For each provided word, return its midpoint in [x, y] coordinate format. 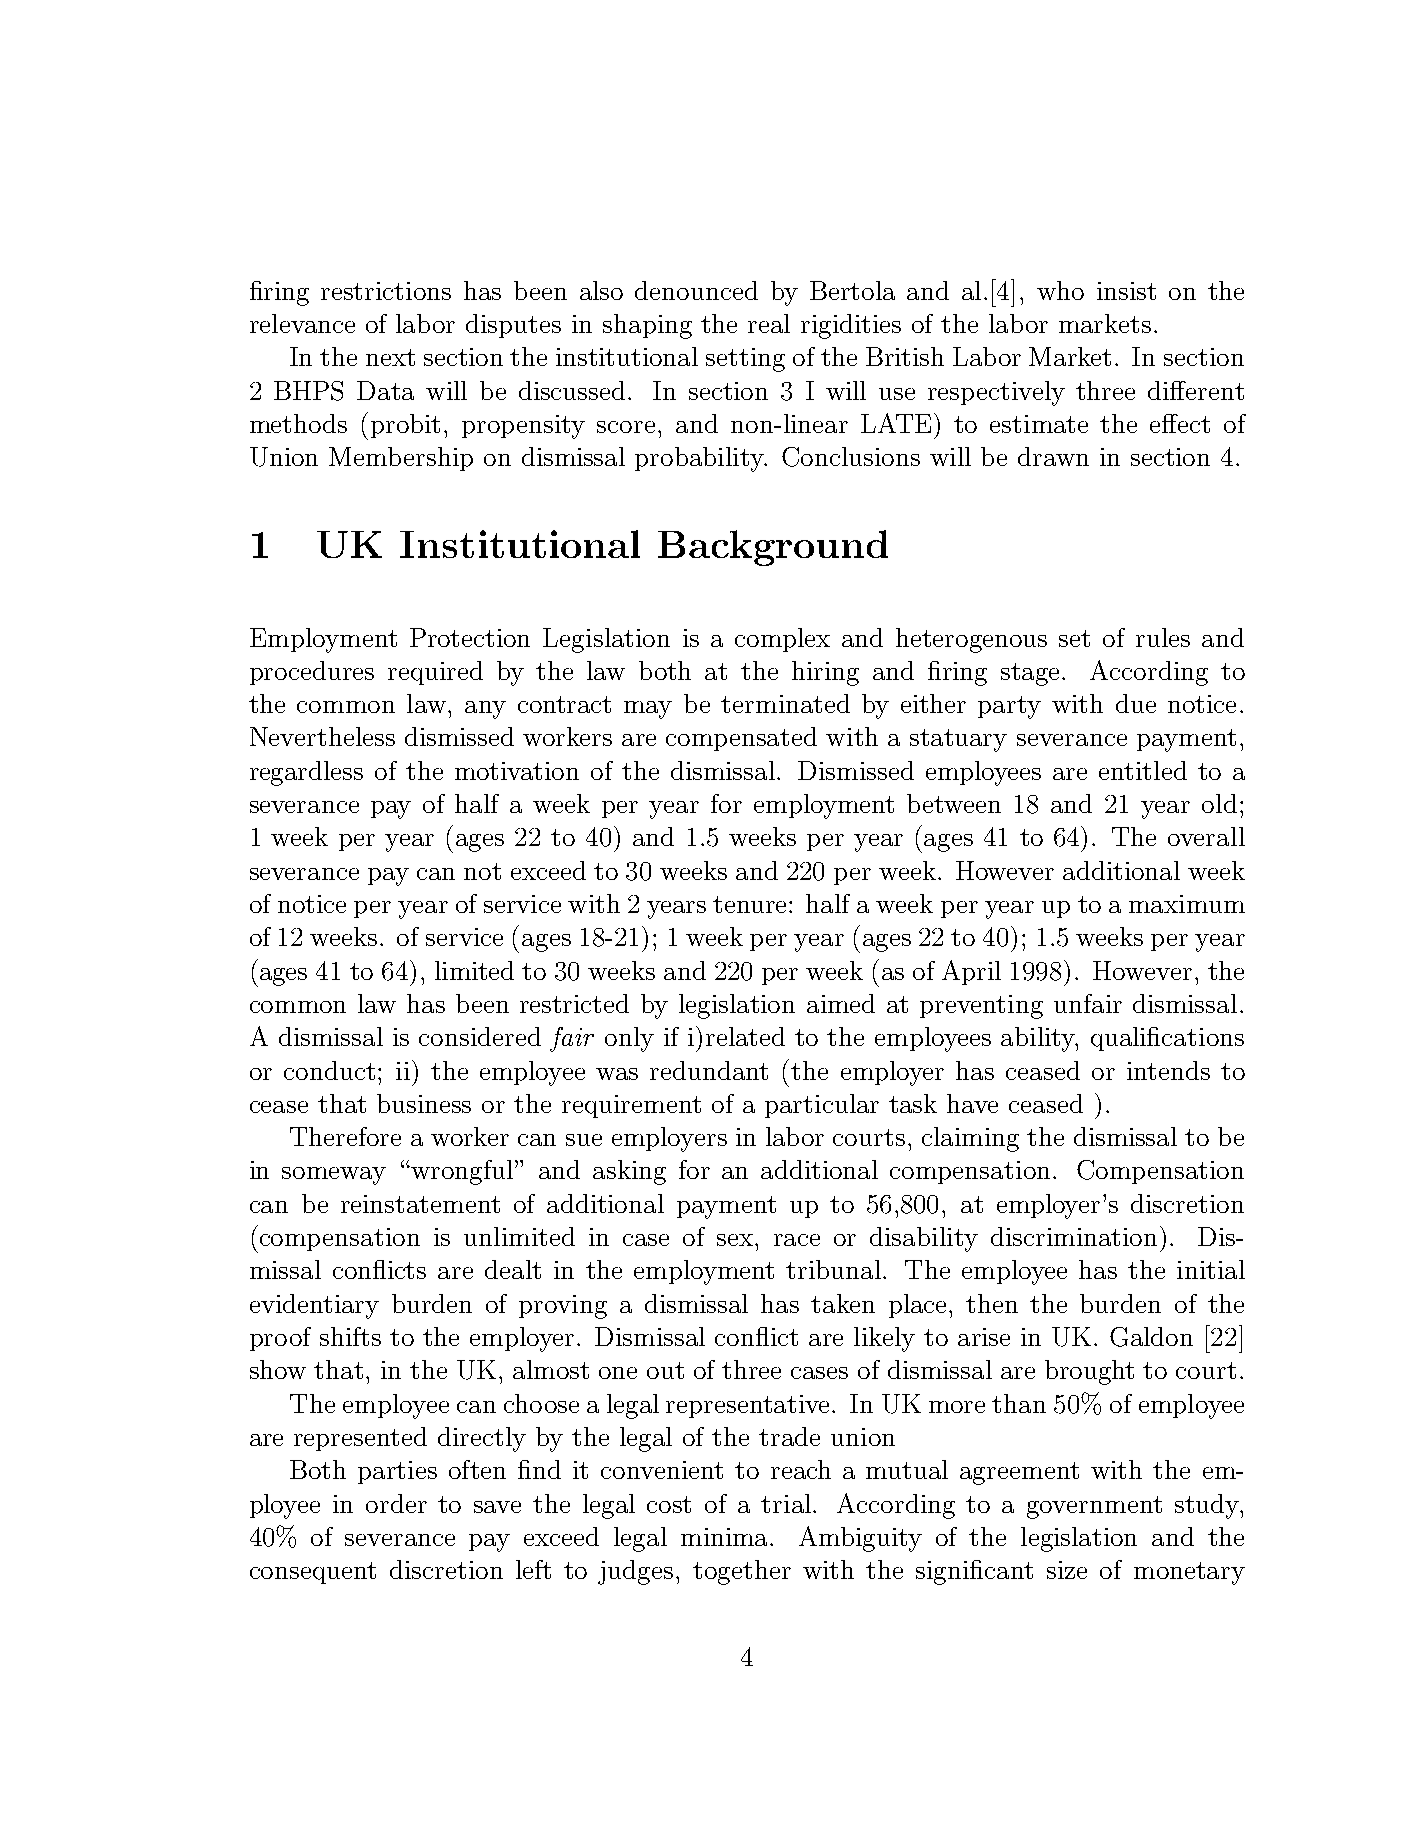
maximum [1187, 904]
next [390, 357]
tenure [751, 904]
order [396, 1503]
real [769, 323]
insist [1126, 291]
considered [480, 1036]
